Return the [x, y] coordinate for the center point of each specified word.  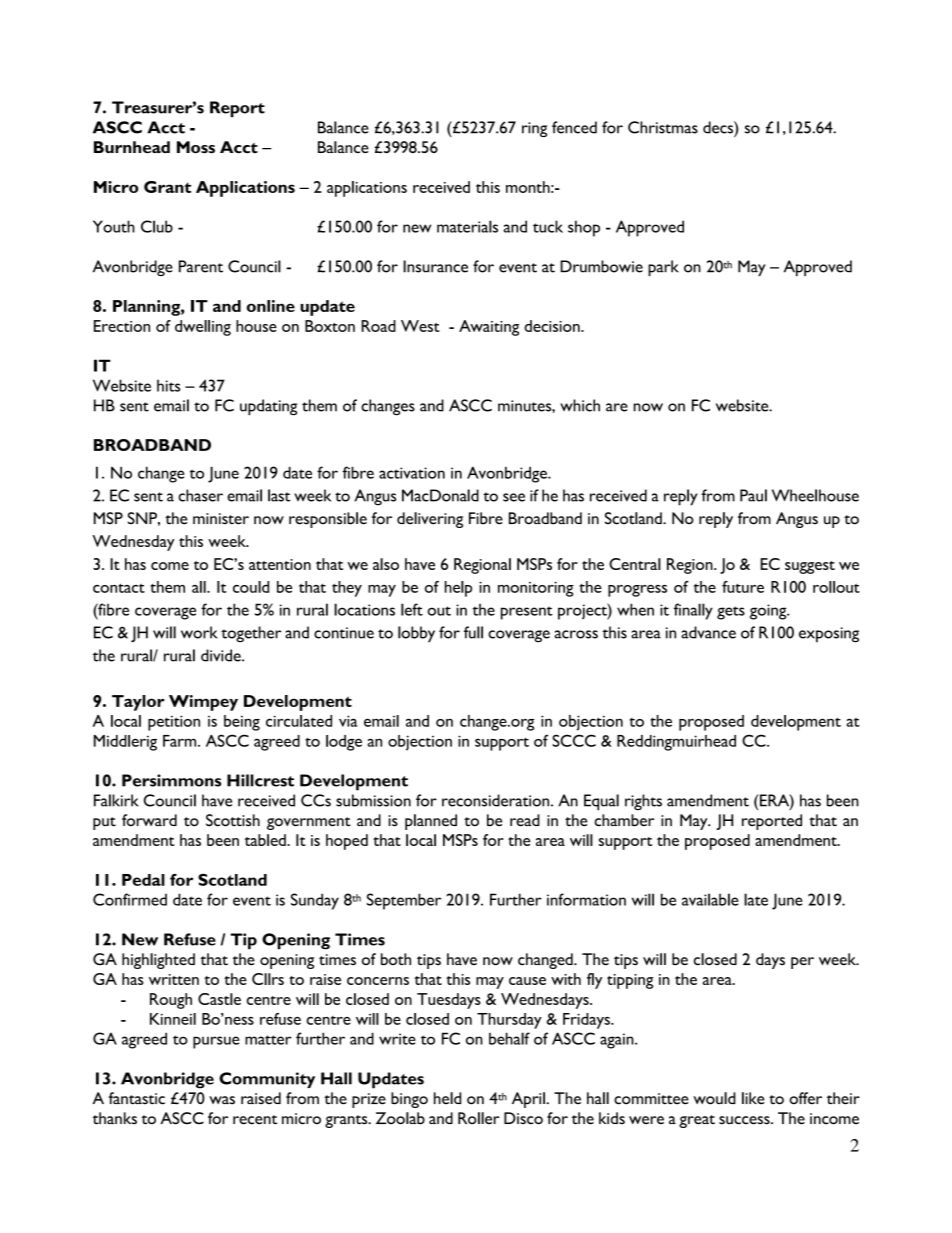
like [753, 1098]
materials [467, 226]
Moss [196, 147]
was [222, 1100]
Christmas [663, 127]
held [447, 1098]
